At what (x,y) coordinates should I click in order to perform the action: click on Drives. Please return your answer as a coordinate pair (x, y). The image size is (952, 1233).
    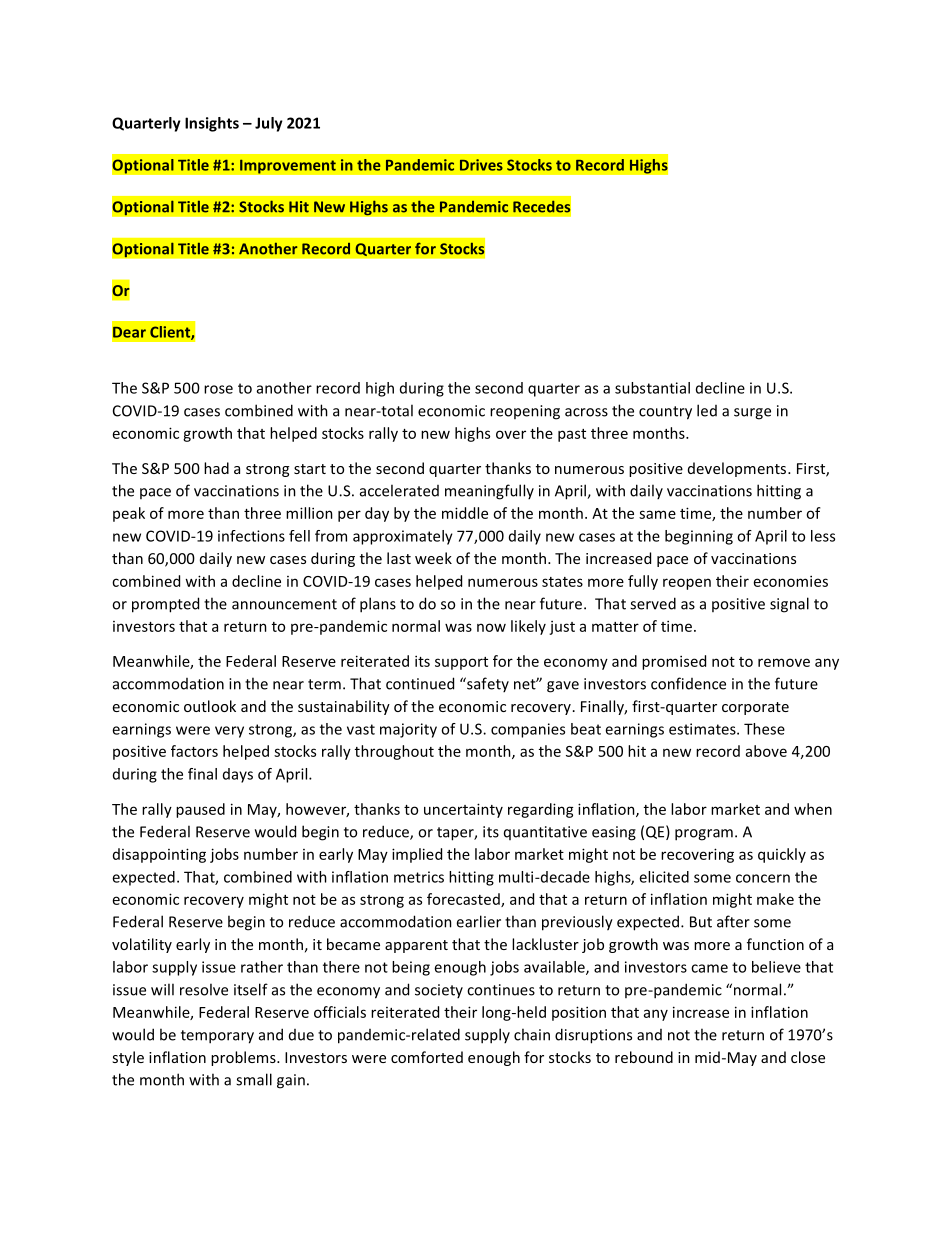
    Looking at the image, I should click on (481, 165).
